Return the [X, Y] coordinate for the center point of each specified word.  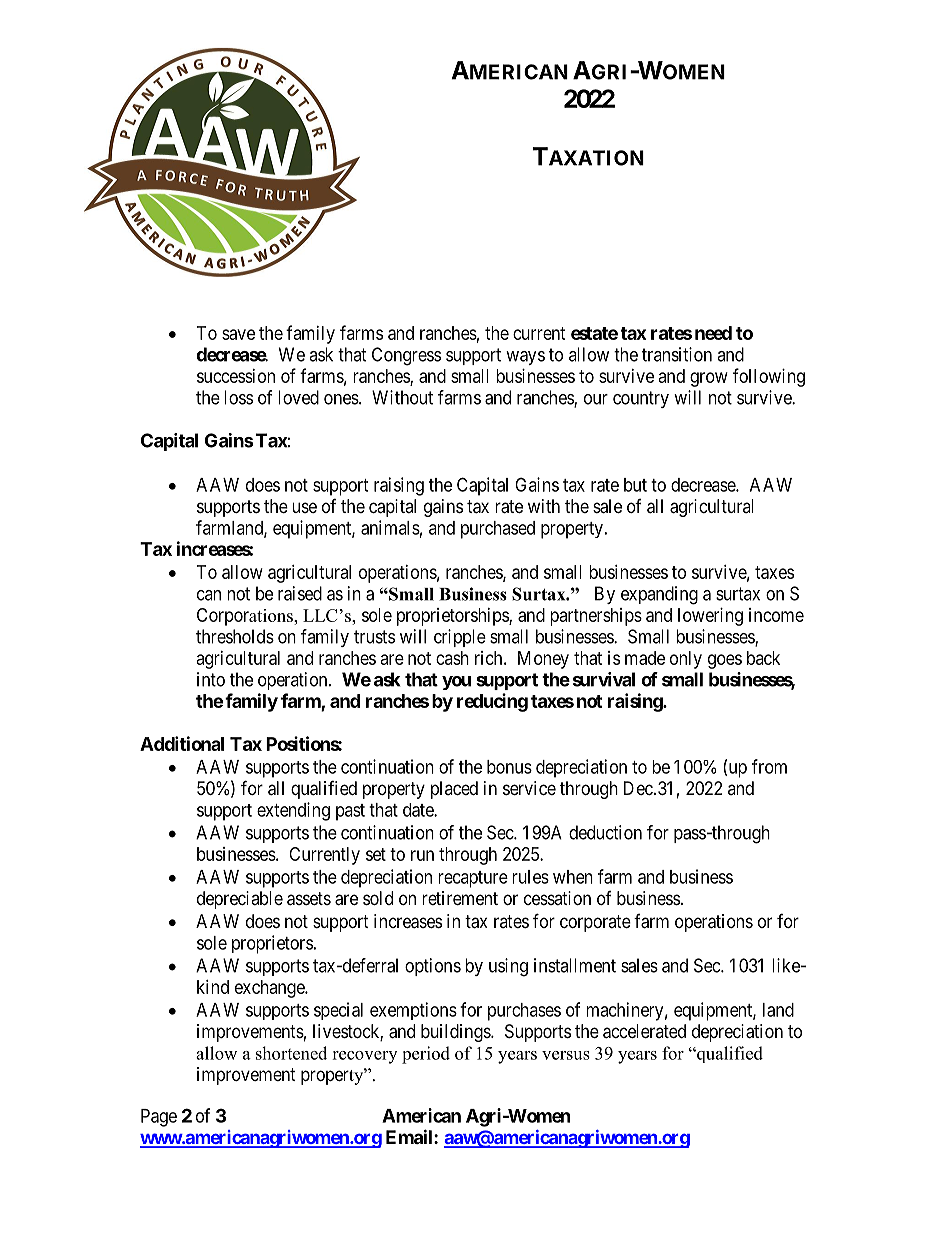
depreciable [240, 900]
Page [159, 1118]
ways [525, 358]
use [304, 507]
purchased [498, 530]
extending [293, 811]
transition [677, 354]
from [769, 766]
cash [452, 658]
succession [236, 376]
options [433, 967]
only [686, 660]
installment [575, 965]
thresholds [235, 636]
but [635, 485]
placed [454, 790]
